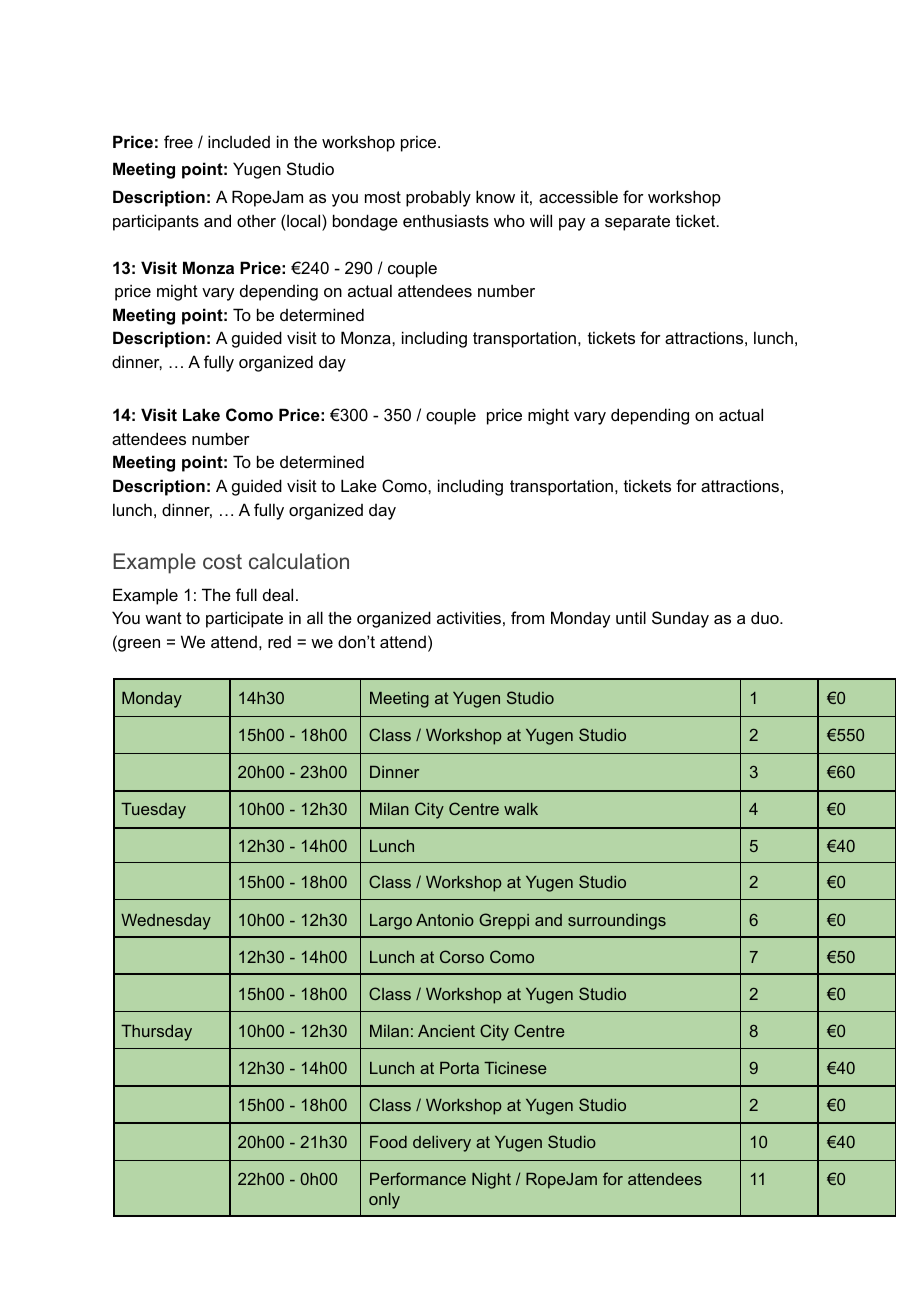  What do you see at coordinates (438, 198) in the screenshot?
I see `probably` at bounding box center [438, 198].
